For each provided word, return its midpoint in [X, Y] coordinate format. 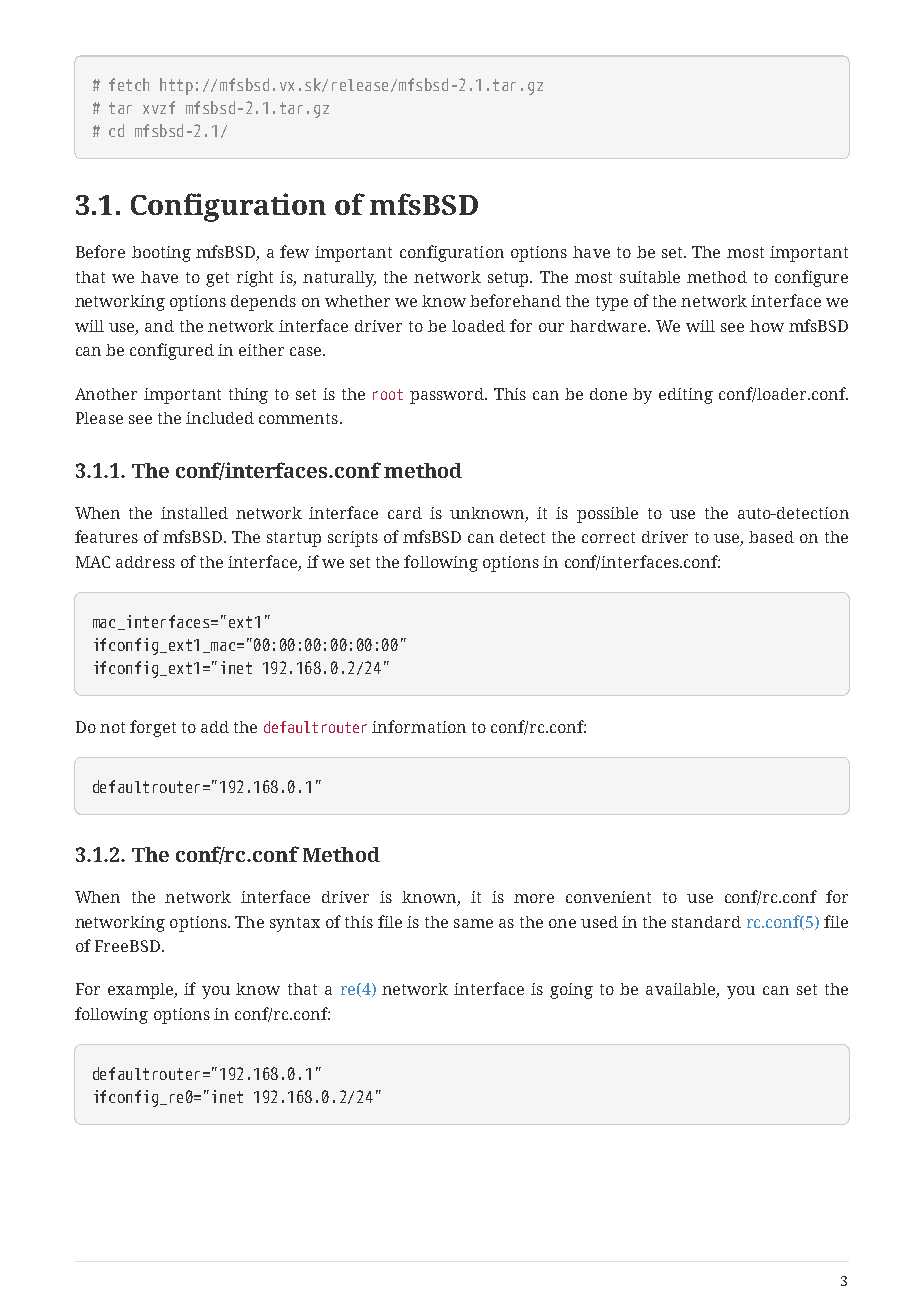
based [771, 537]
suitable [650, 277]
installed [194, 513]
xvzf [159, 107]
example [141, 991]
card [405, 513]
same [473, 923]
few [294, 251]
